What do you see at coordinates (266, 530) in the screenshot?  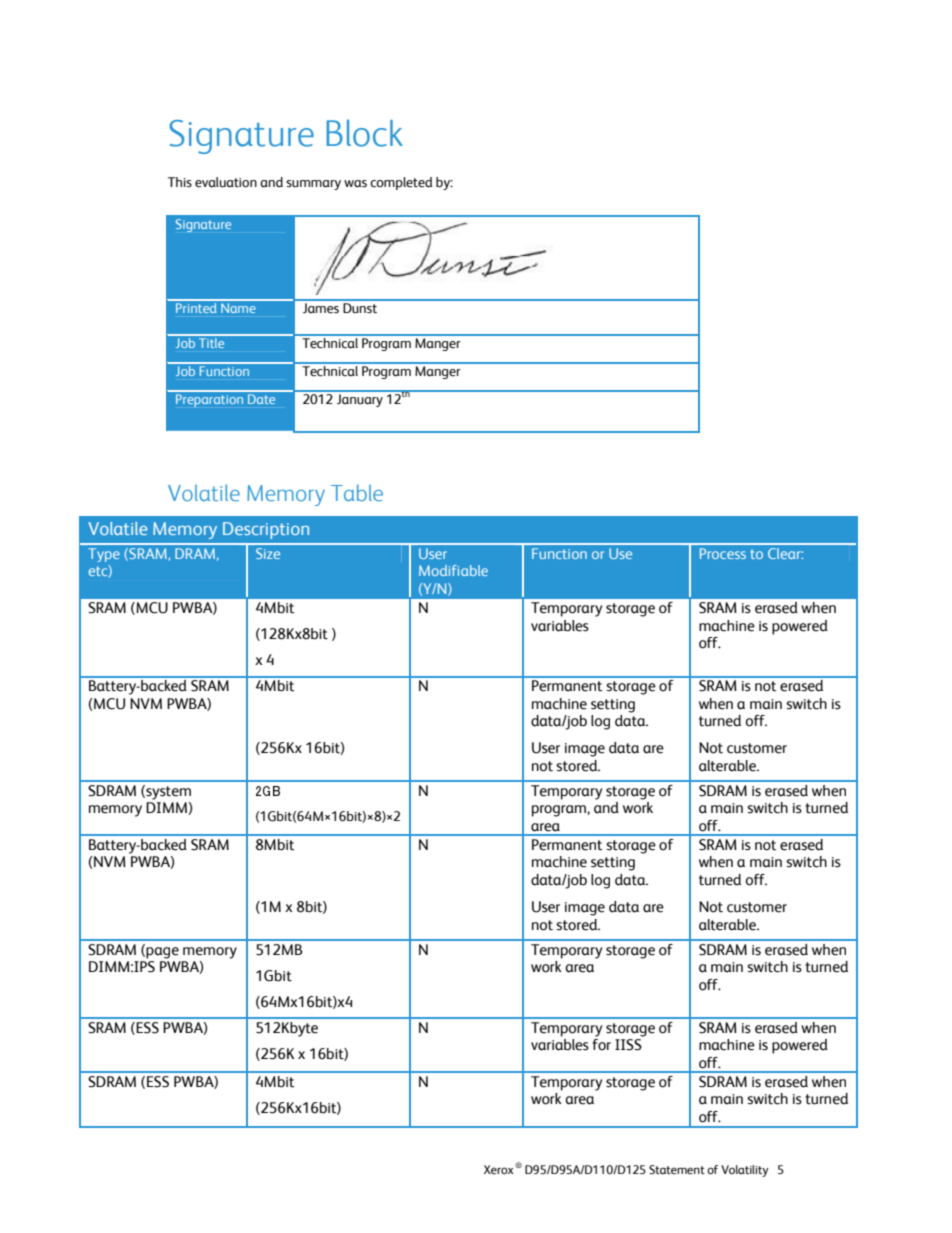 I see `Description` at bounding box center [266, 530].
